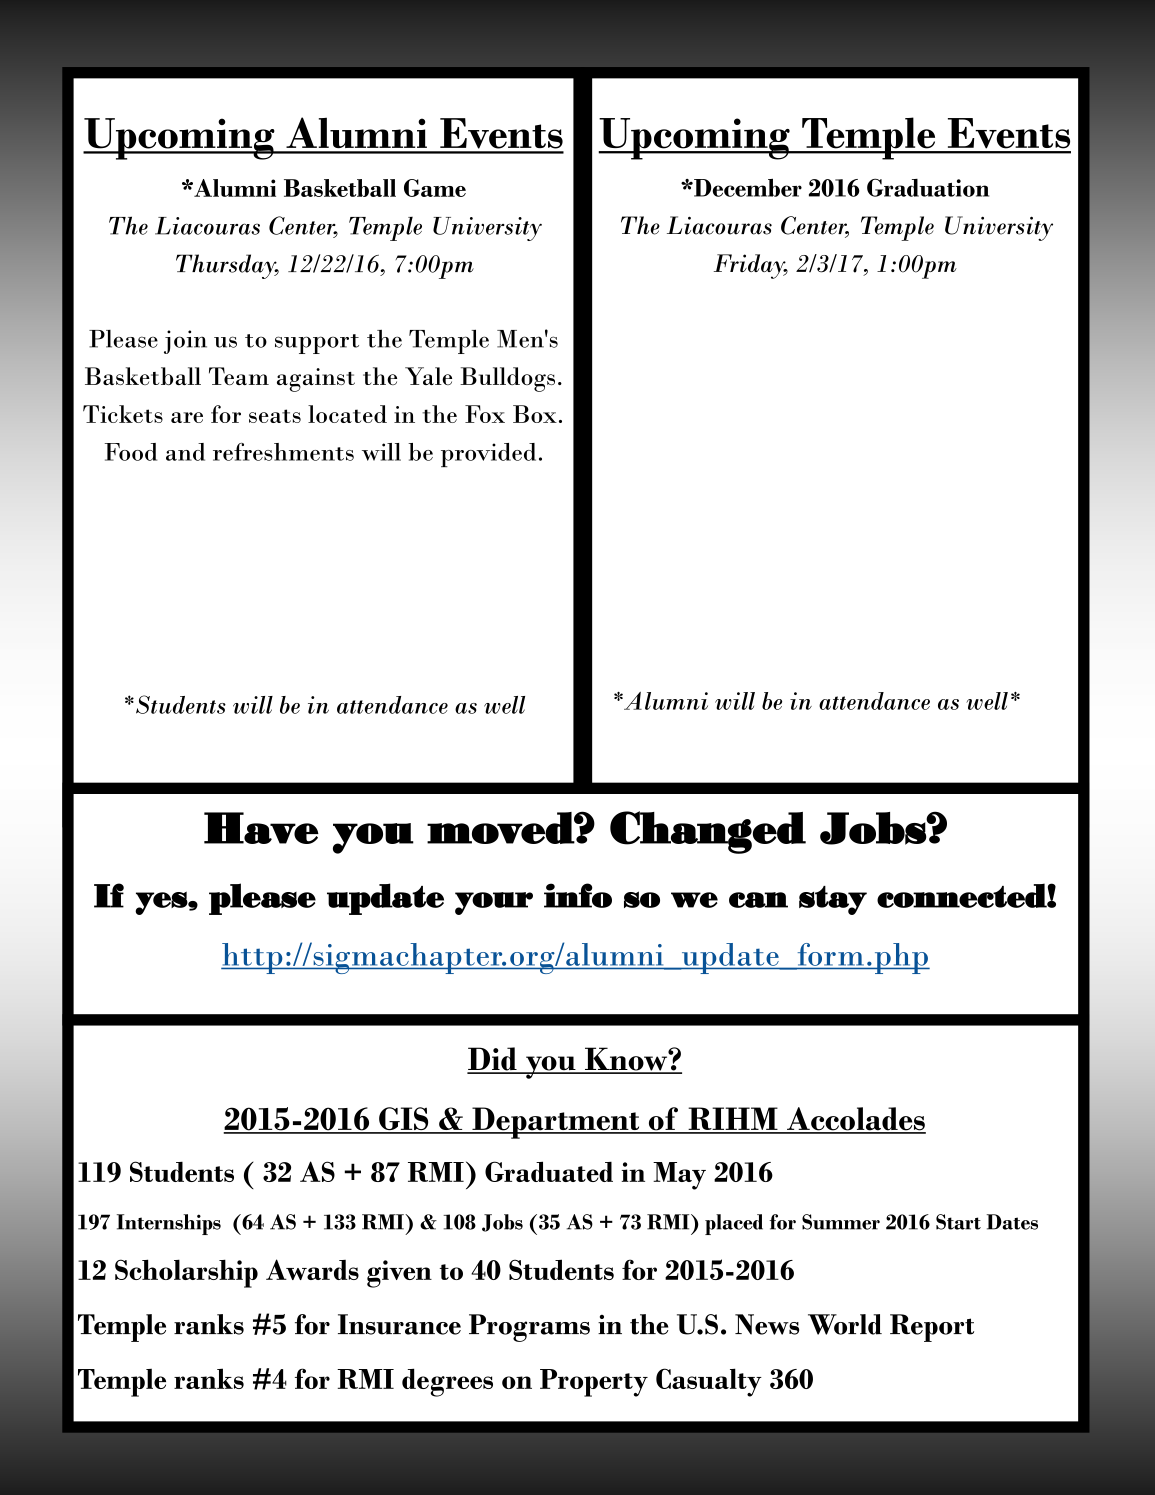  I want to click on Report, so click(932, 1328).
